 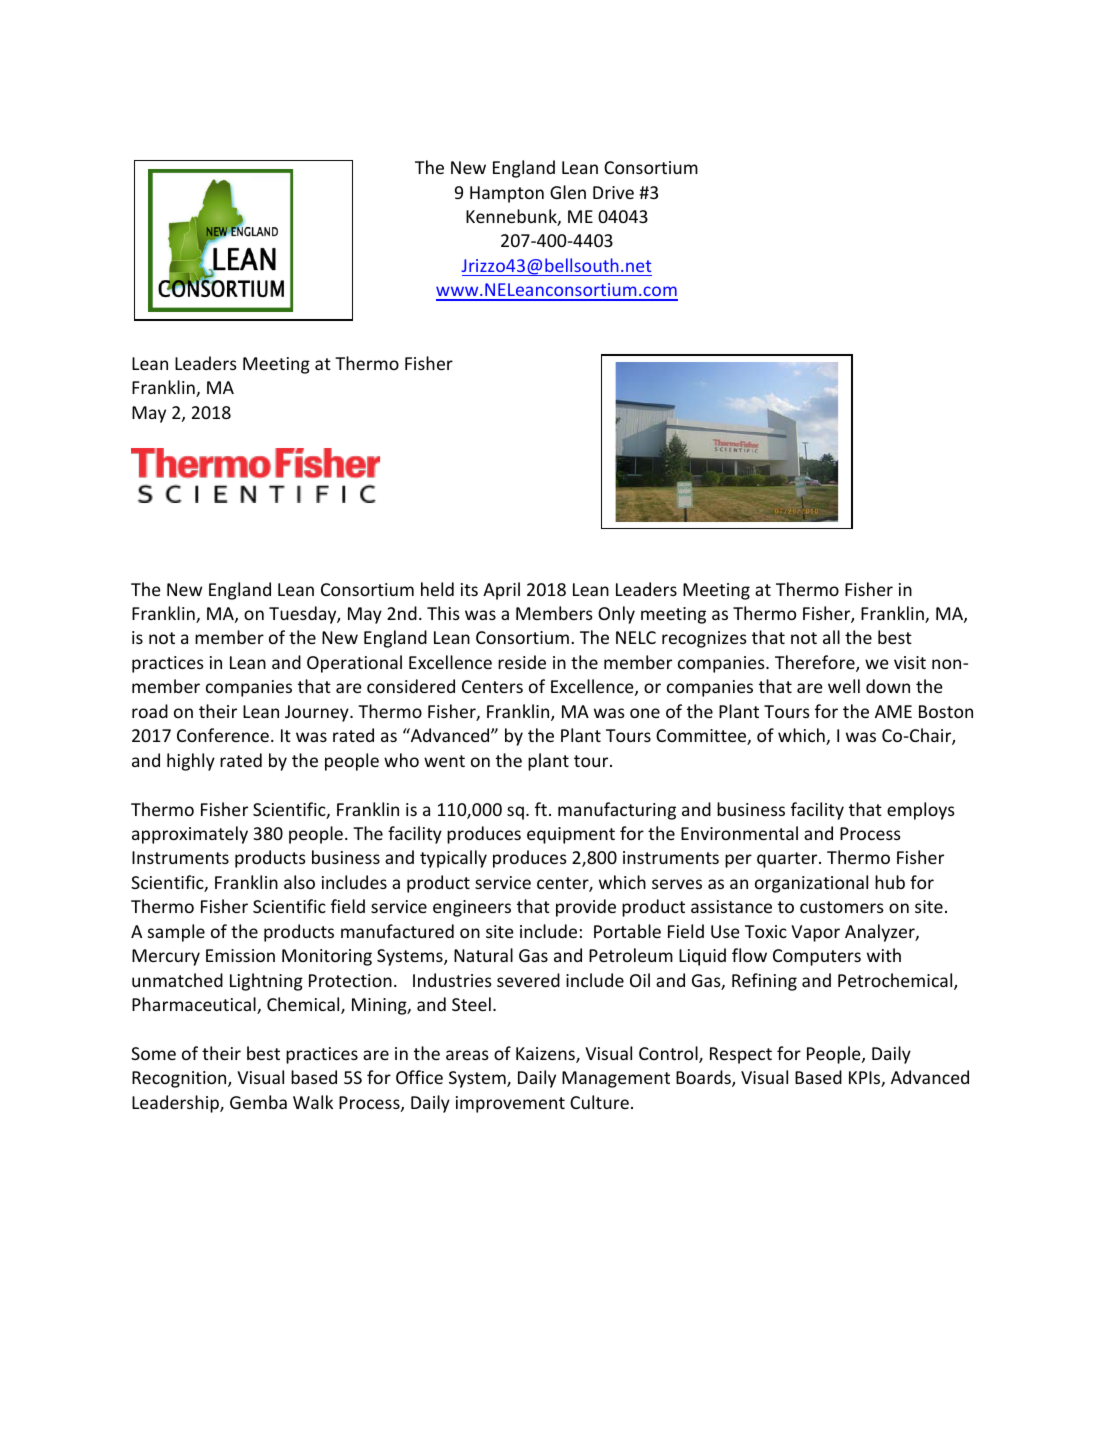 What do you see at coordinates (816, 663) in the screenshot?
I see `Therefore` at bounding box center [816, 663].
